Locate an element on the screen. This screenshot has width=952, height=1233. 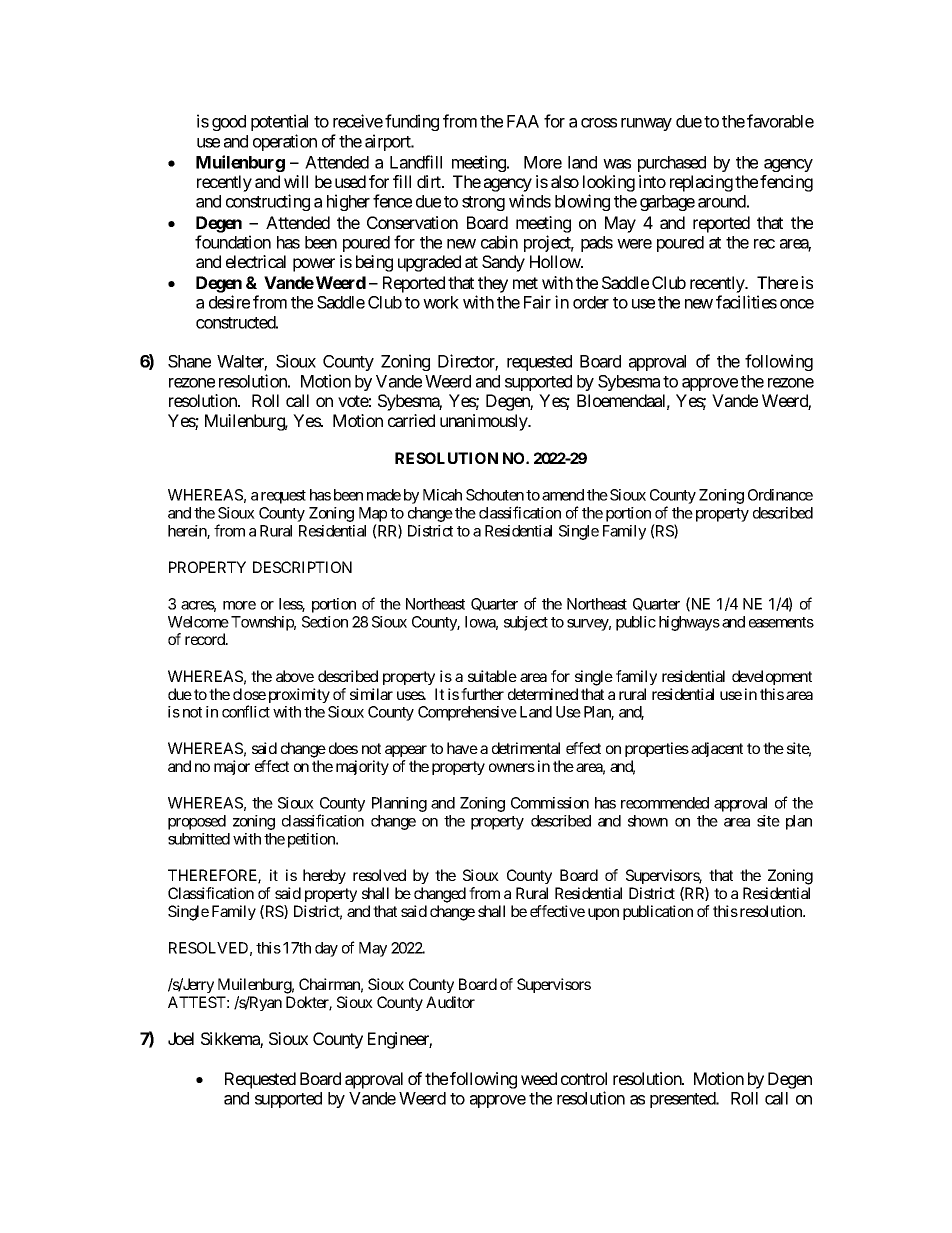
replacing is located at coordinates (701, 183).
